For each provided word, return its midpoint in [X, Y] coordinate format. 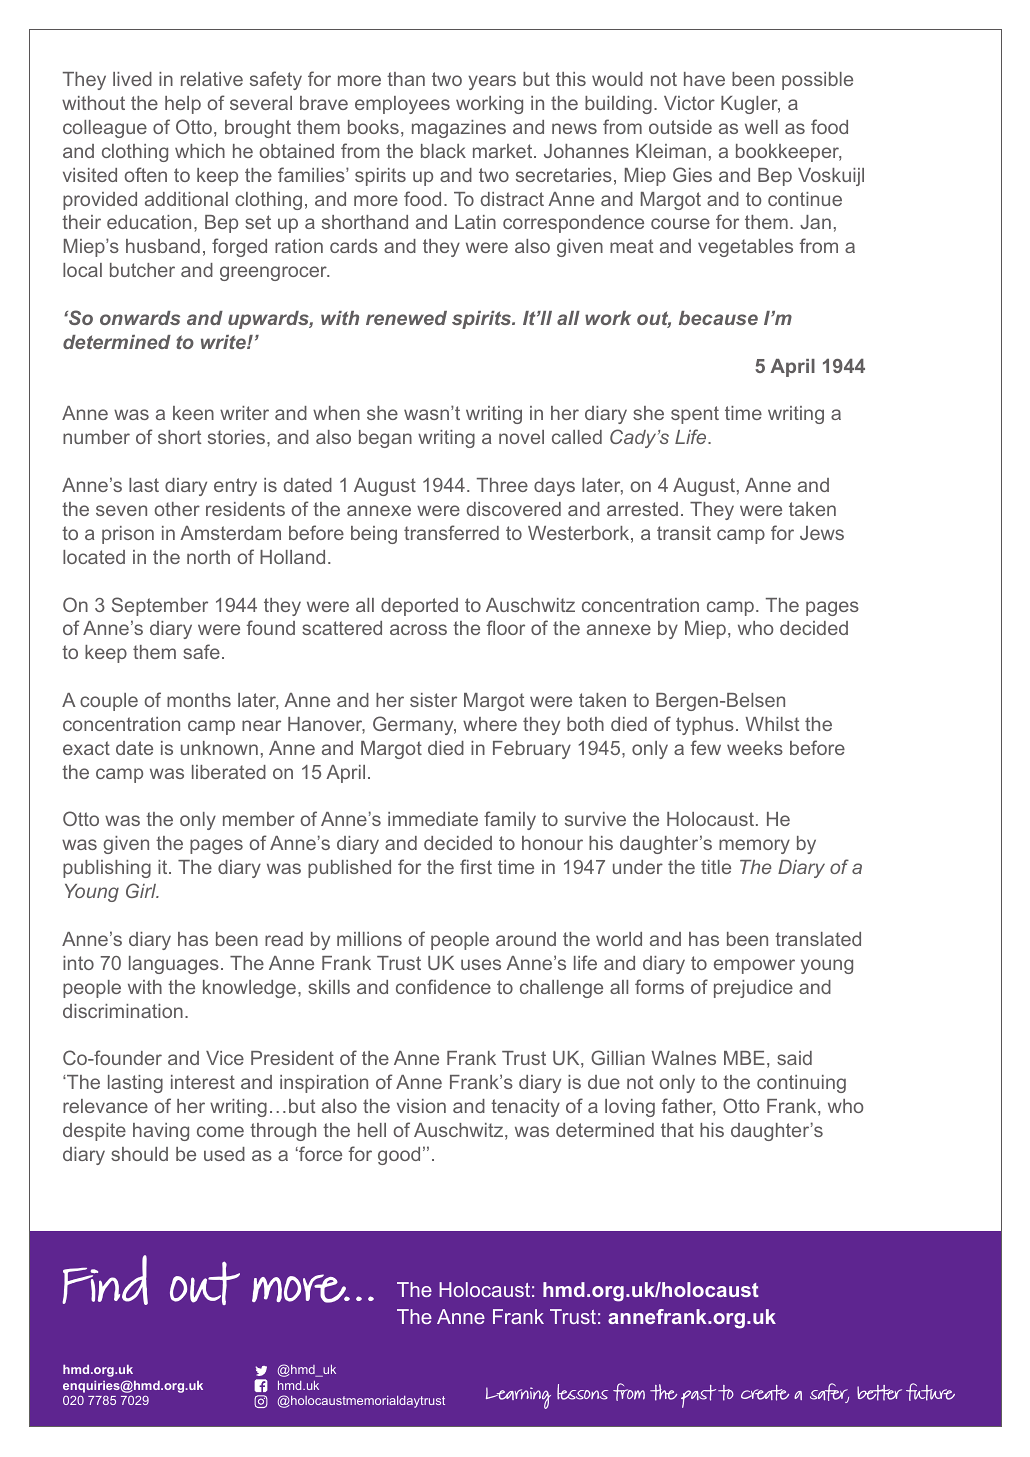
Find [105, 1280]
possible [817, 81]
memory [754, 846]
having [161, 1132]
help [183, 105]
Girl [142, 890]
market [504, 151]
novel [521, 437]
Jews [822, 533]
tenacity [525, 1108]
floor [506, 627]
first [476, 866]
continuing [801, 1084]
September [160, 606]
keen [193, 413]
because [718, 318]
